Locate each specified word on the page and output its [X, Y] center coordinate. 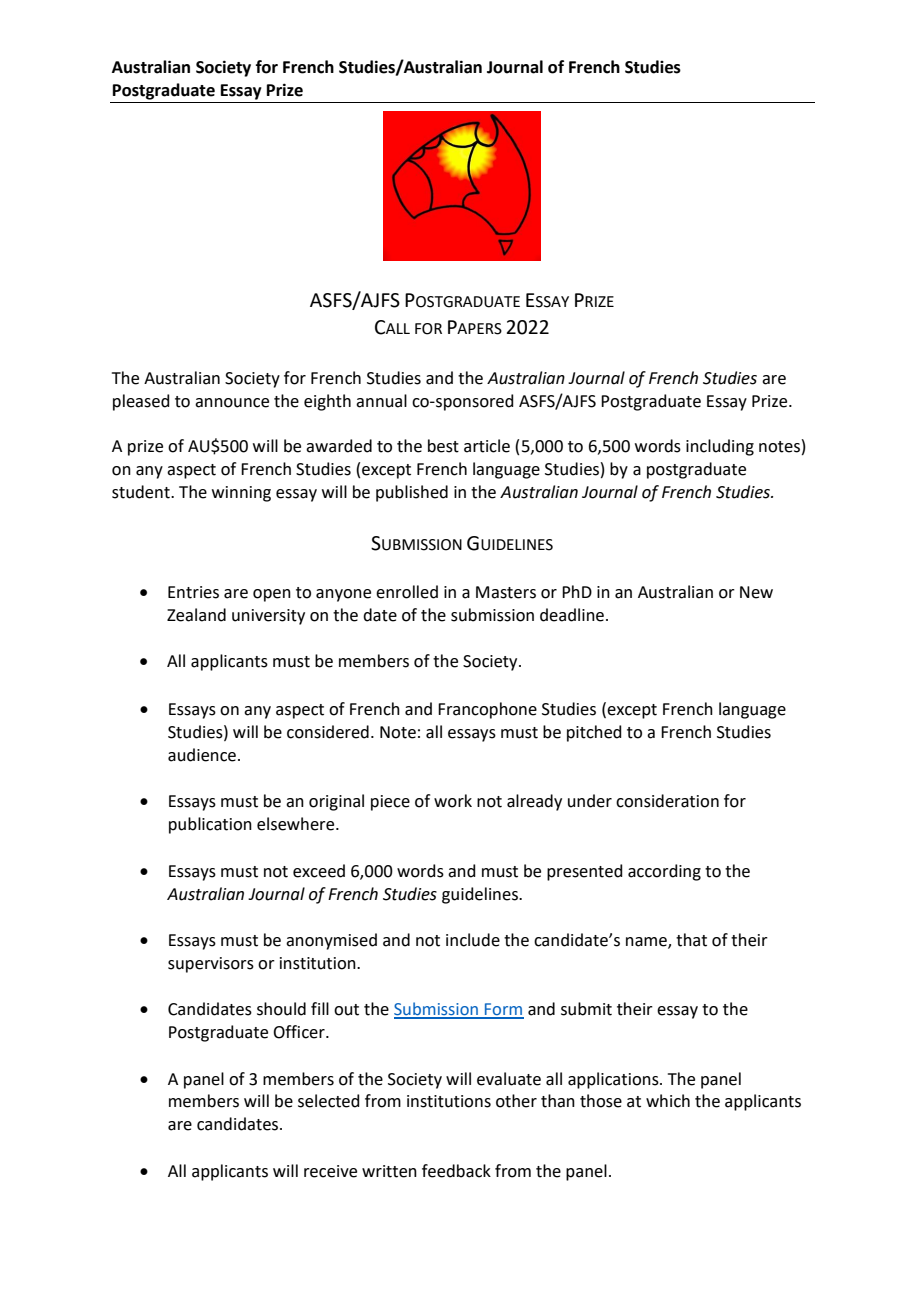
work [453, 801]
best [443, 446]
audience [202, 755]
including [720, 447]
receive [330, 1171]
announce [232, 403]
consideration [667, 801]
